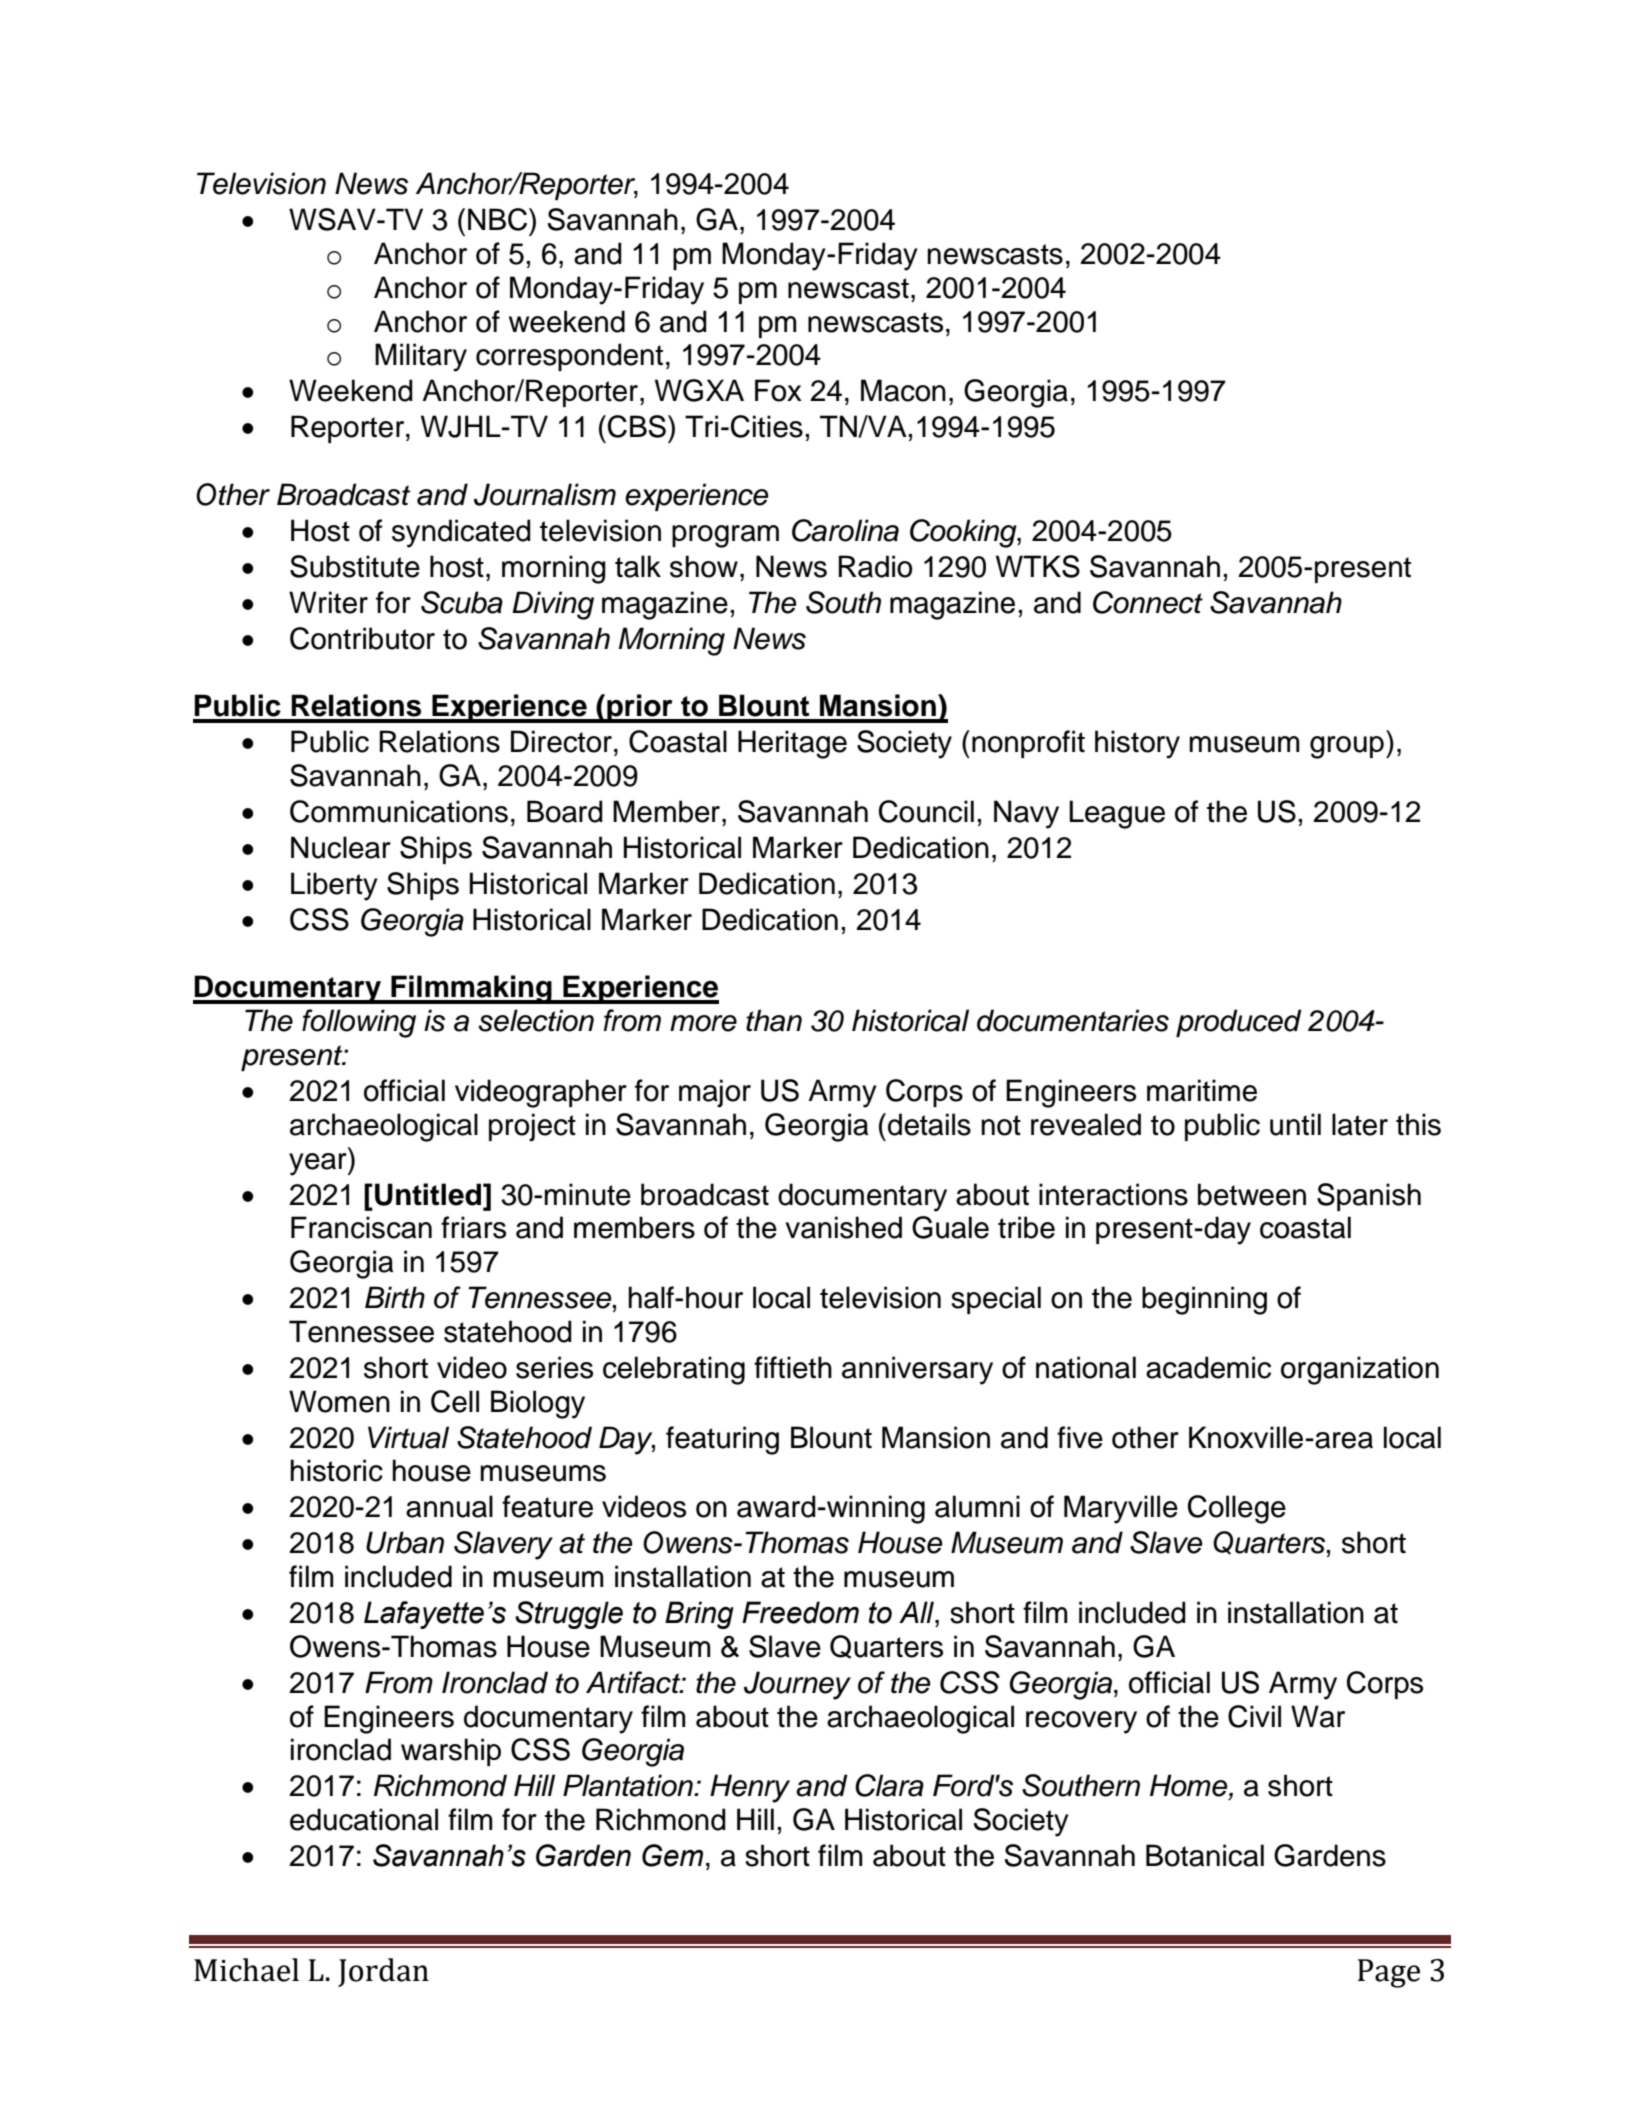 The image size is (1639, 2121). What do you see at coordinates (1205, 1855) in the screenshot?
I see `Botanical` at bounding box center [1205, 1855].
